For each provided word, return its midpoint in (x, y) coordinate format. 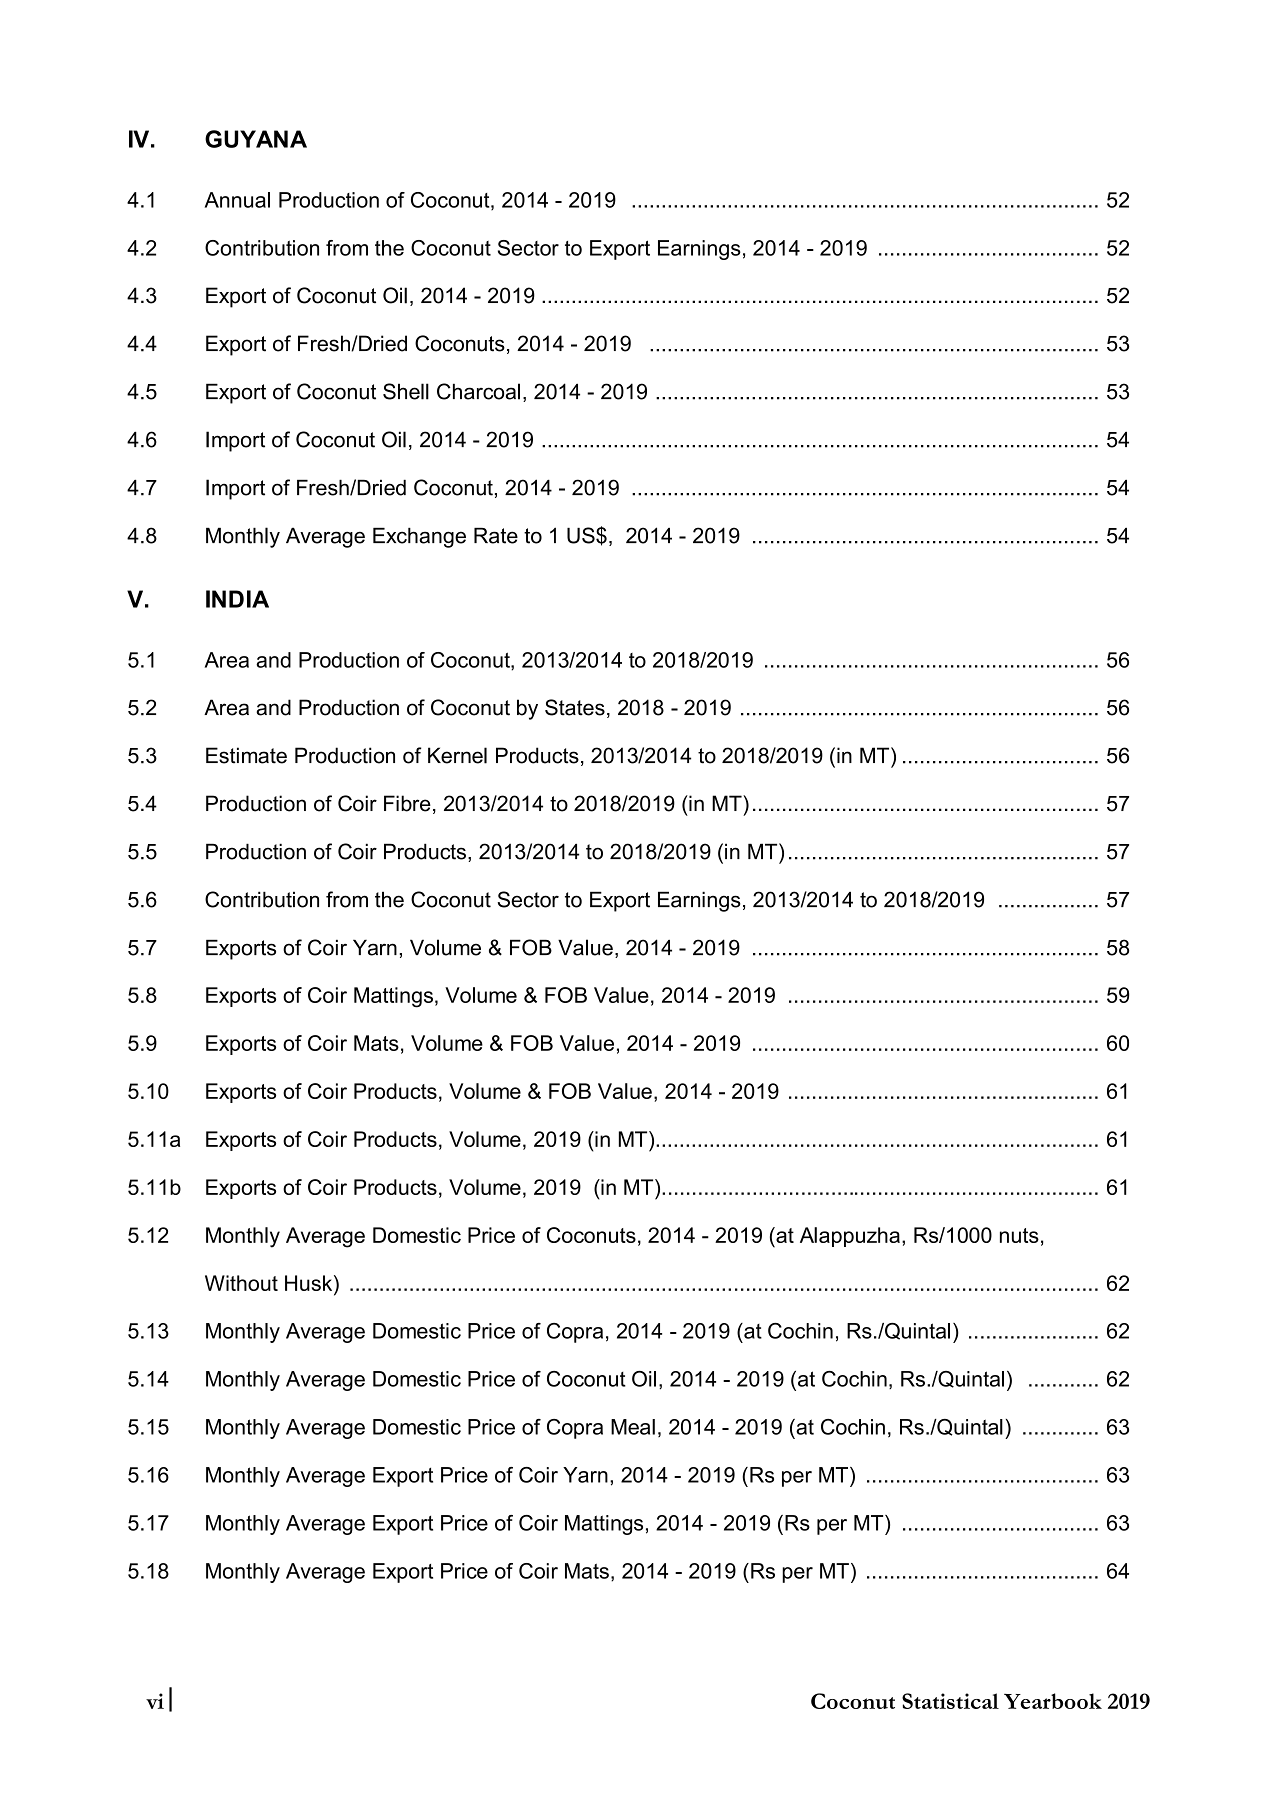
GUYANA (256, 139)
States (575, 707)
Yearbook (1053, 1701)
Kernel (457, 755)
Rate (496, 535)
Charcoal (478, 391)
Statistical (950, 1701)
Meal (633, 1427)
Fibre (407, 803)
